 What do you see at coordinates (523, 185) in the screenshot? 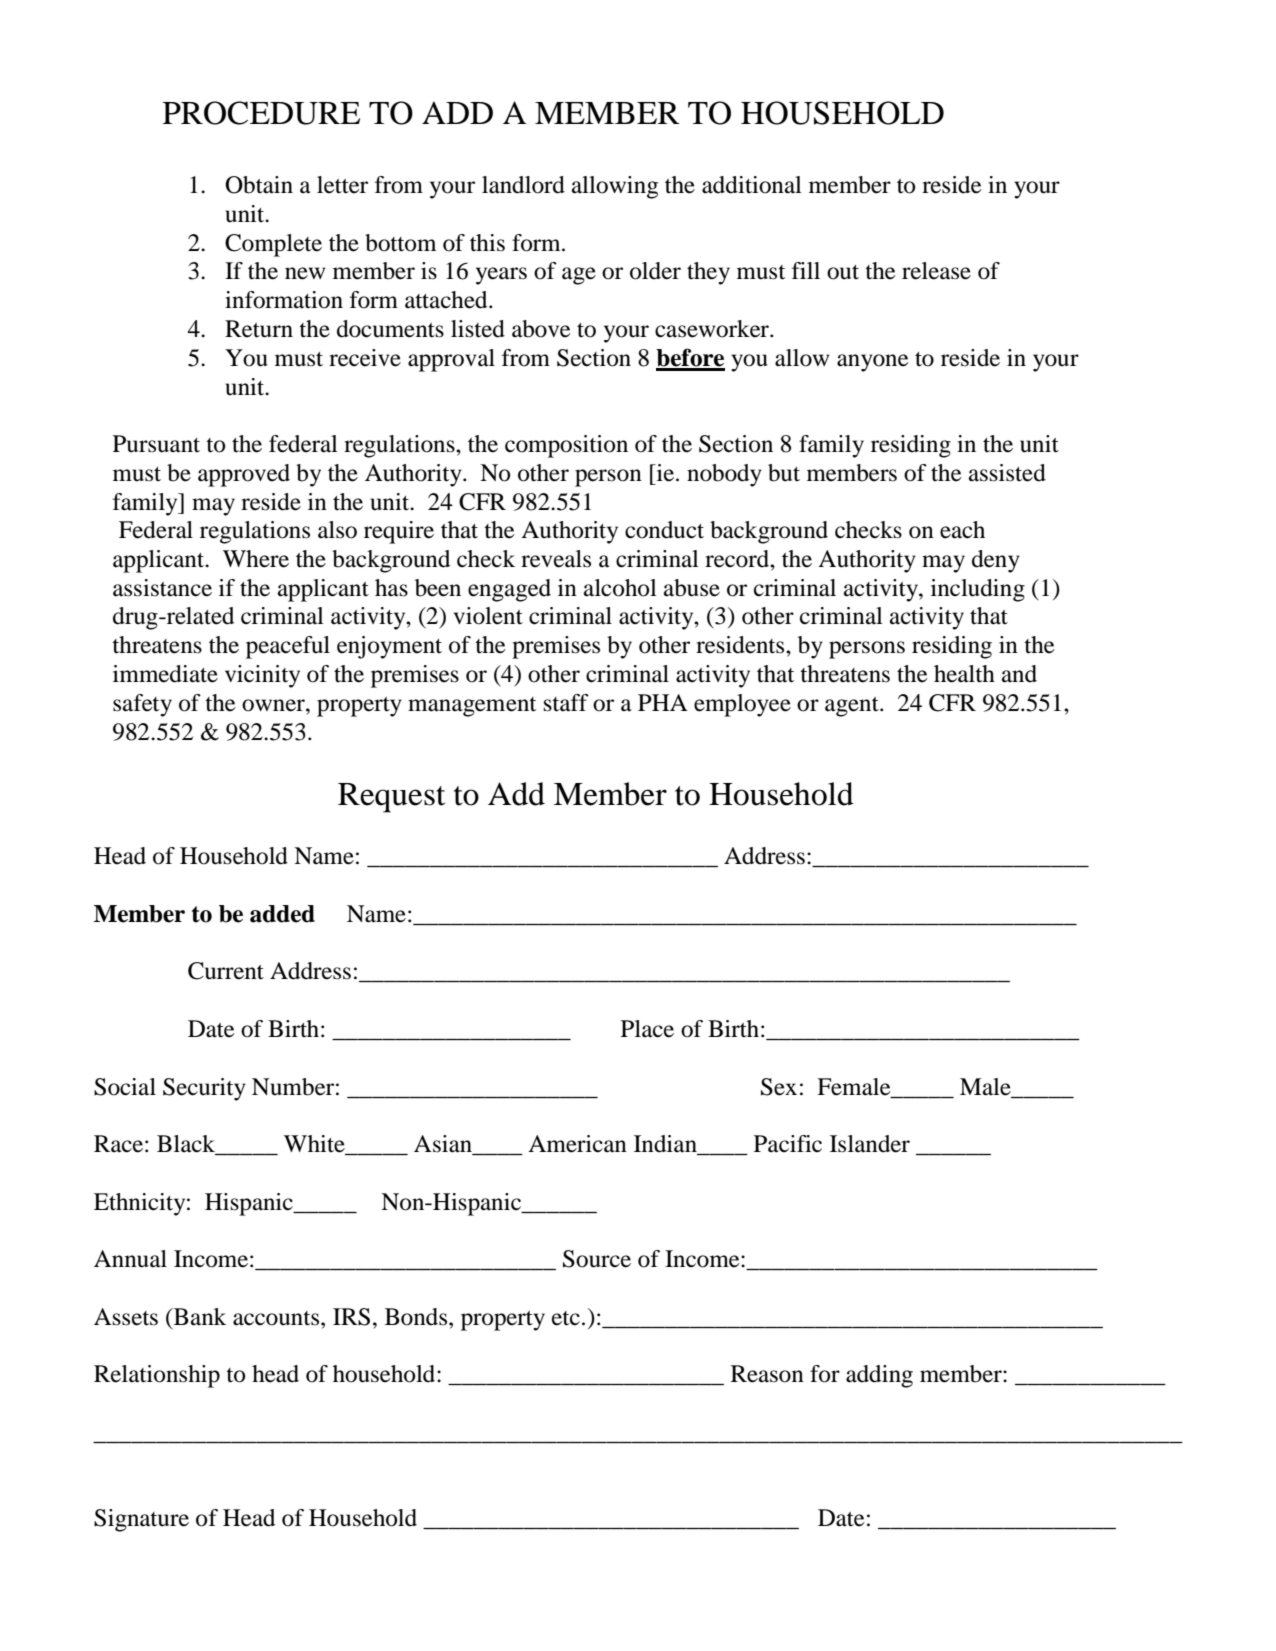
I see `landlord` at bounding box center [523, 185].
